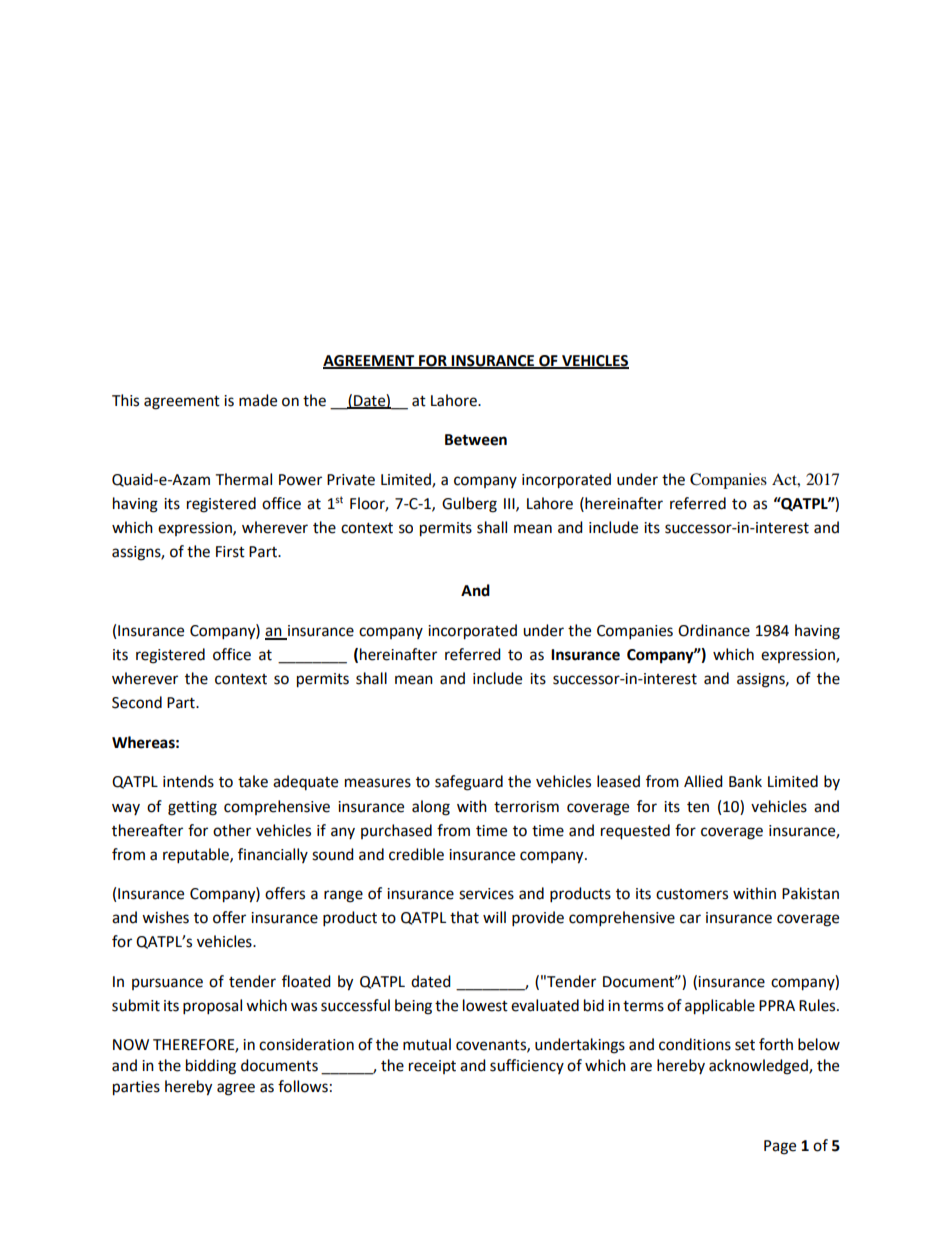  Describe the element at coordinates (211, 1067) in the screenshot. I see `bidding` at that location.
